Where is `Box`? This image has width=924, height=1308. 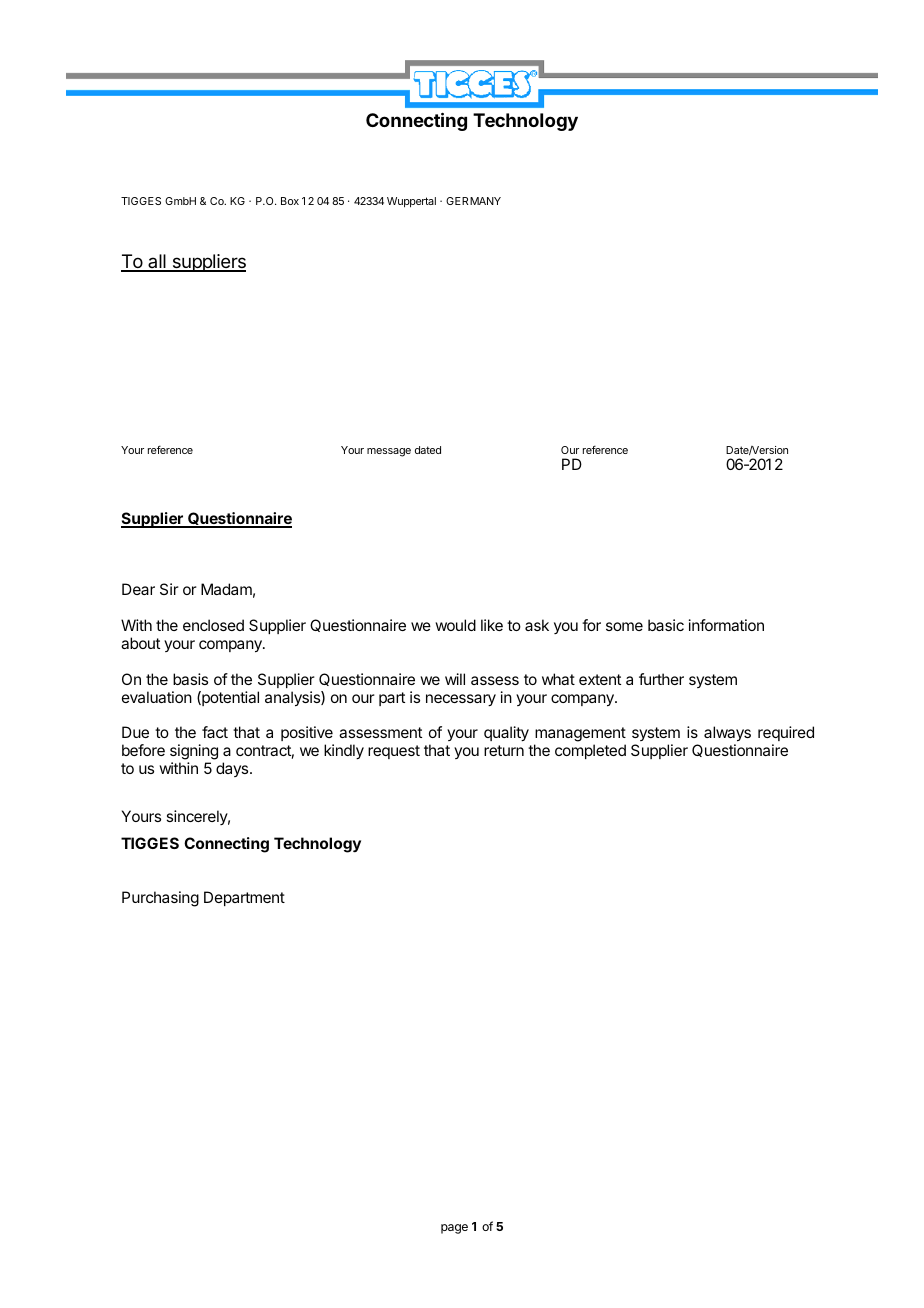 Box is located at coordinates (290, 201).
